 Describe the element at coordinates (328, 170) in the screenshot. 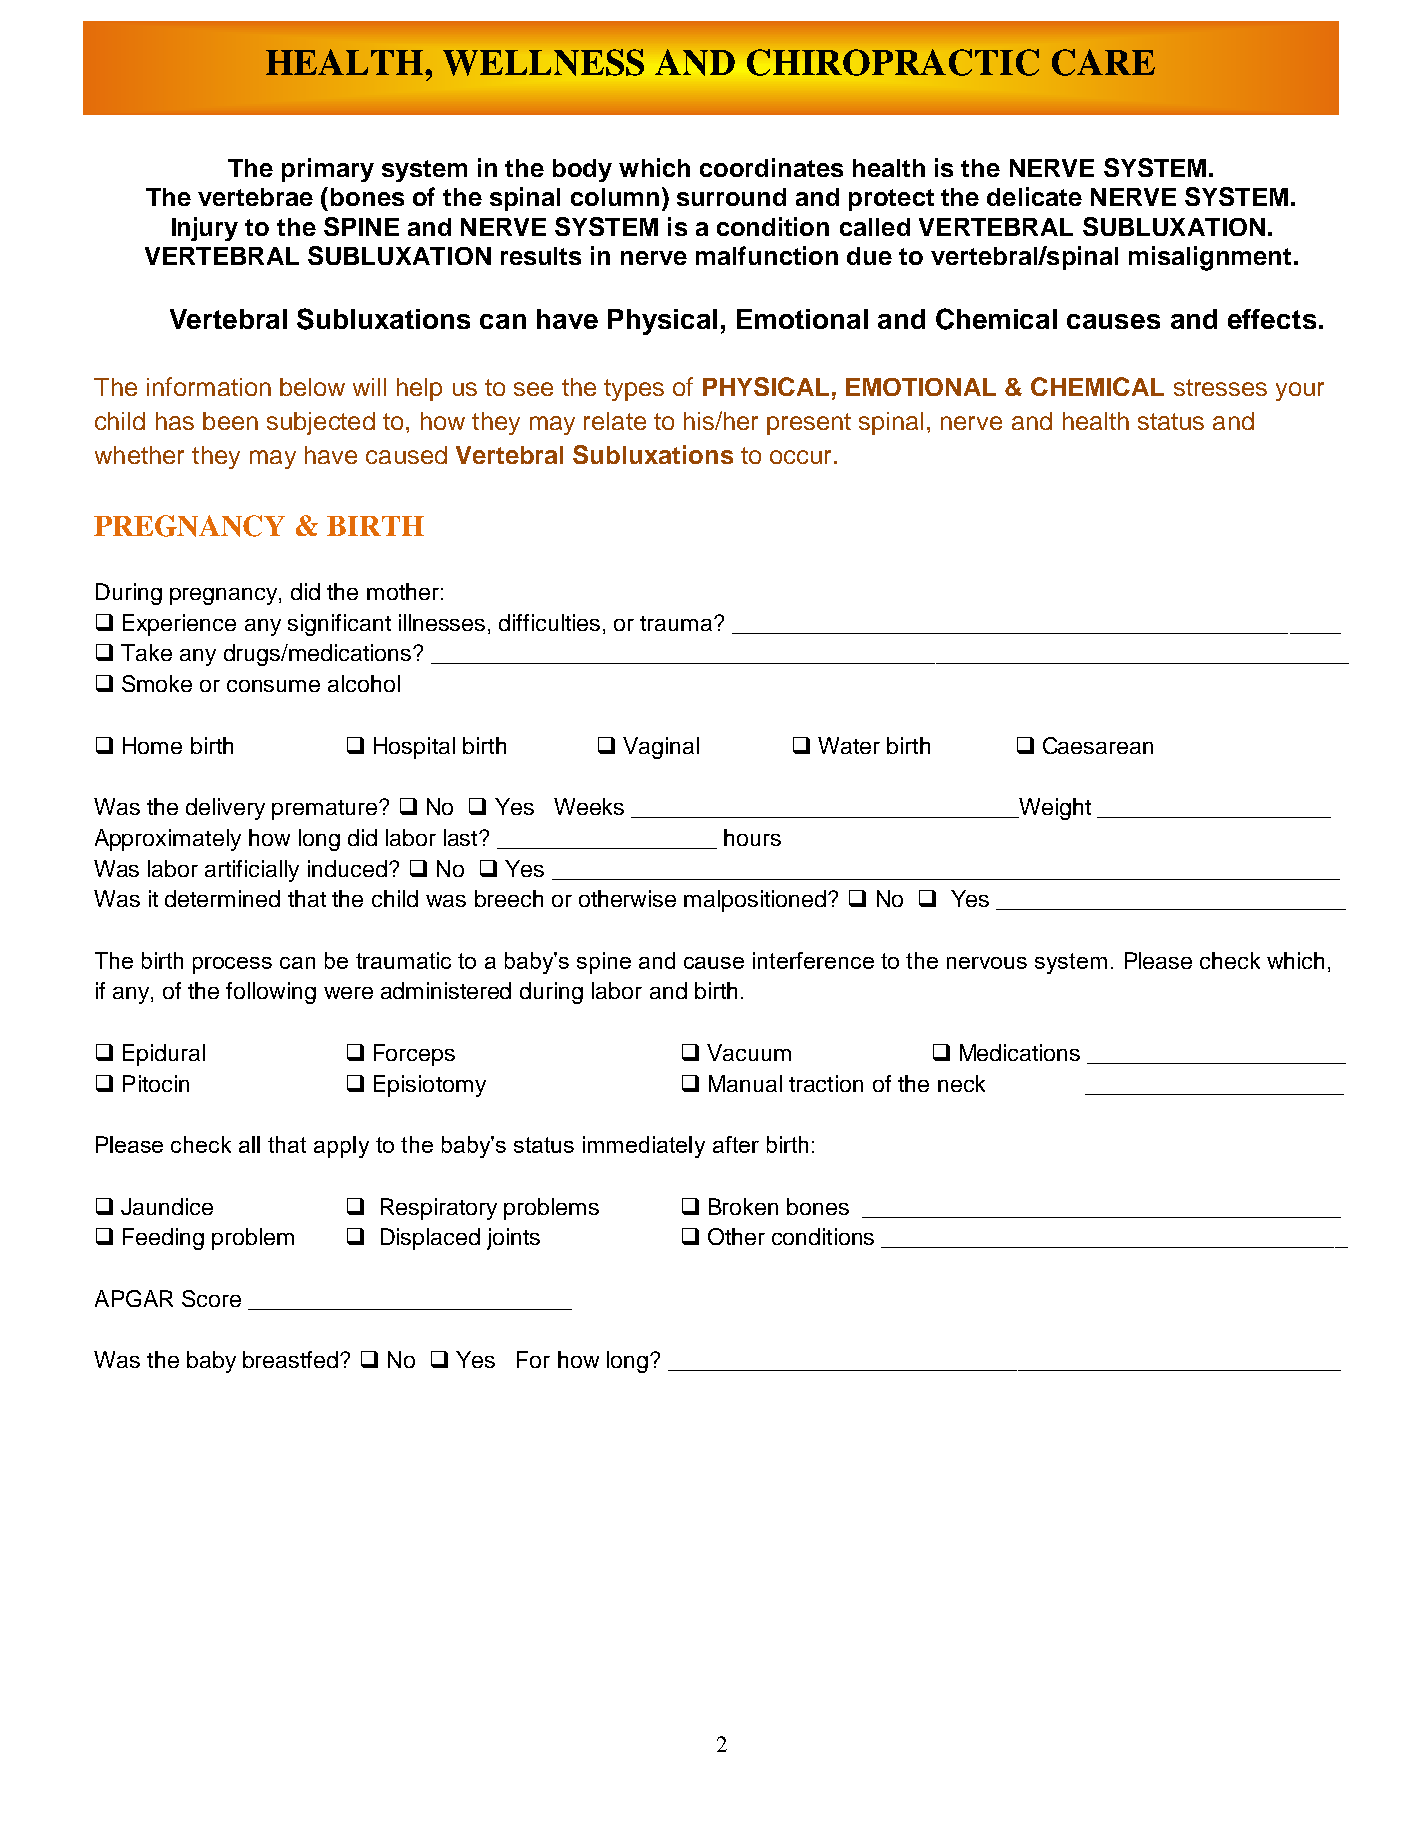

I see `primary` at that location.
